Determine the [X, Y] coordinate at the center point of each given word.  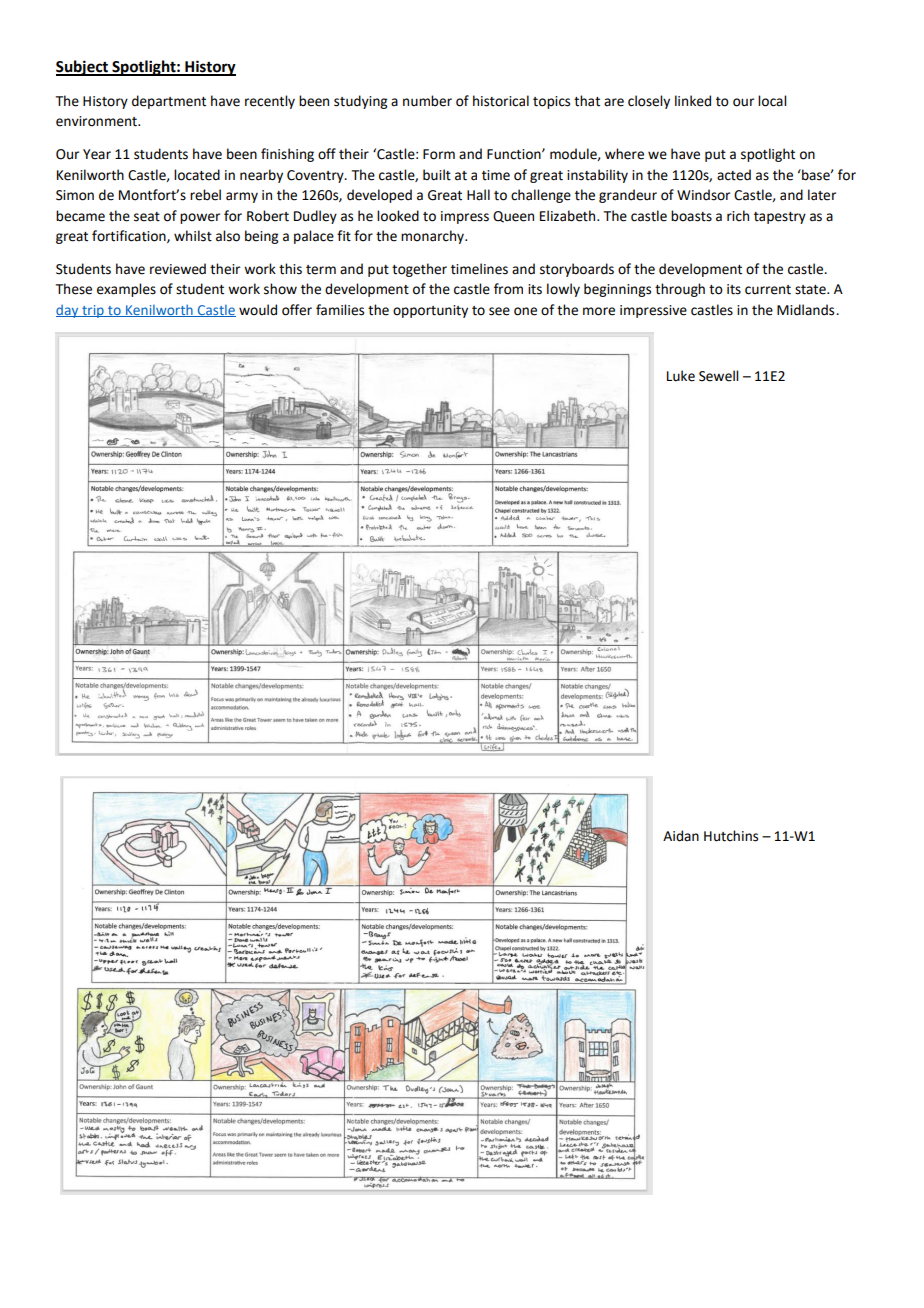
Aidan [681, 836]
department [169, 102]
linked [693, 101]
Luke [681, 376]
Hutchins [731, 836]
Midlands [807, 310]
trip [93, 311]
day [68, 311]
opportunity [430, 311]
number [427, 101]
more [599, 311]
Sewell [718, 376]
